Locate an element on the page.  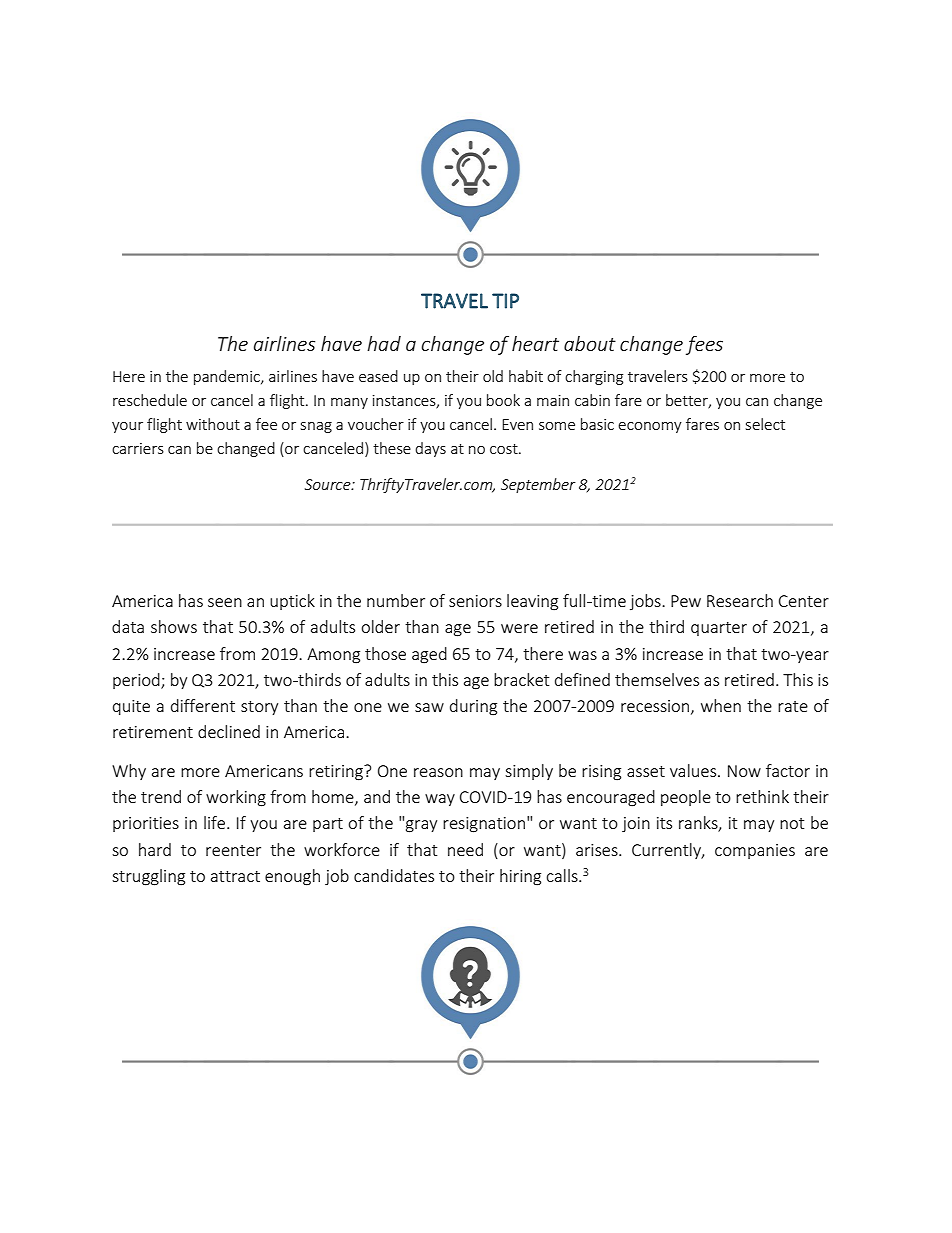
companies is located at coordinates (755, 851).
